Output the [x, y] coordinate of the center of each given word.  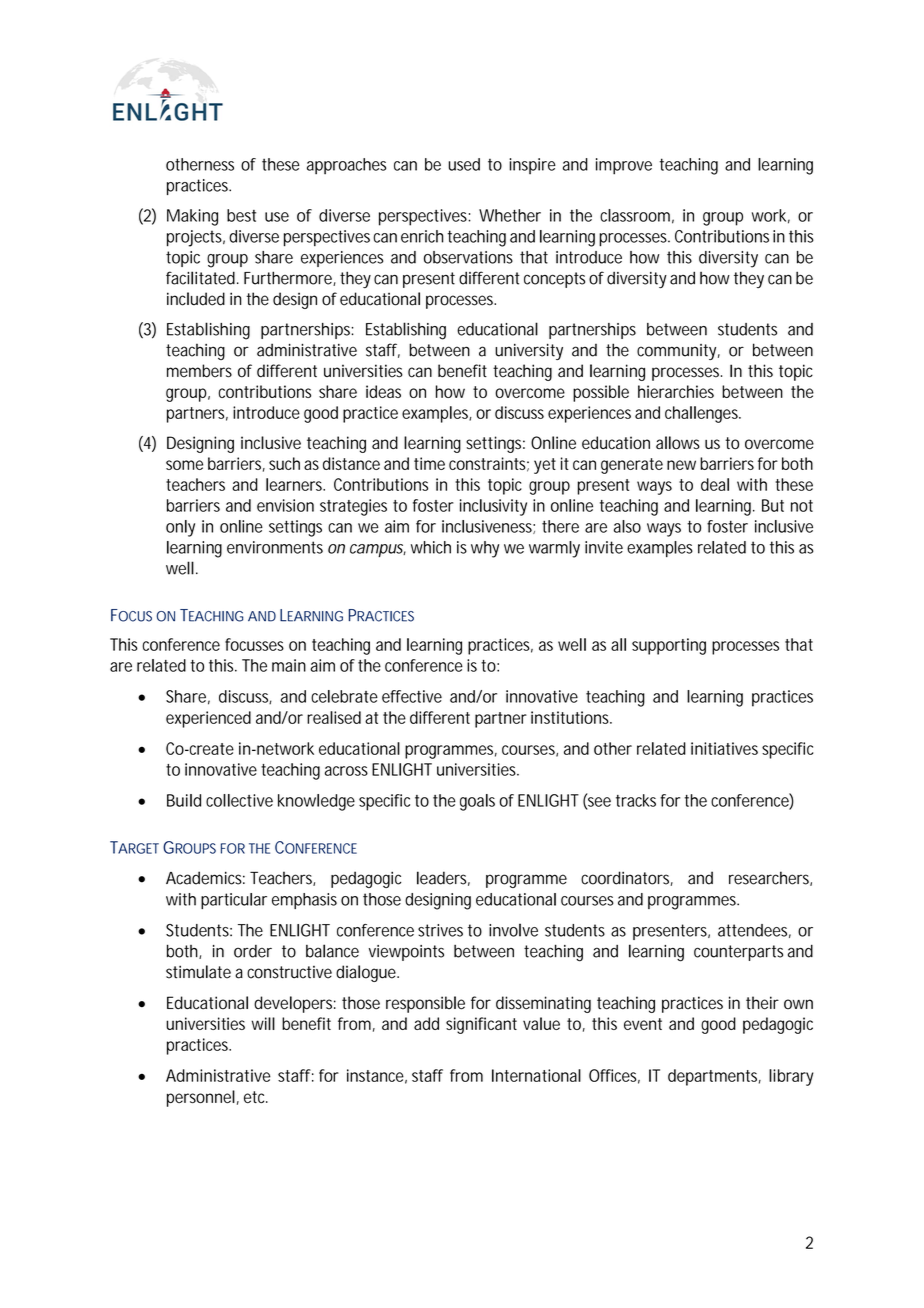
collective [239, 800]
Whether [510, 215]
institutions [571, 717]
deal [715, 484]
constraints [489, 464]
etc [256, 1097]
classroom [637, 216]
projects [196, 238]
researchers [770, 878]
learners [295, 484]
